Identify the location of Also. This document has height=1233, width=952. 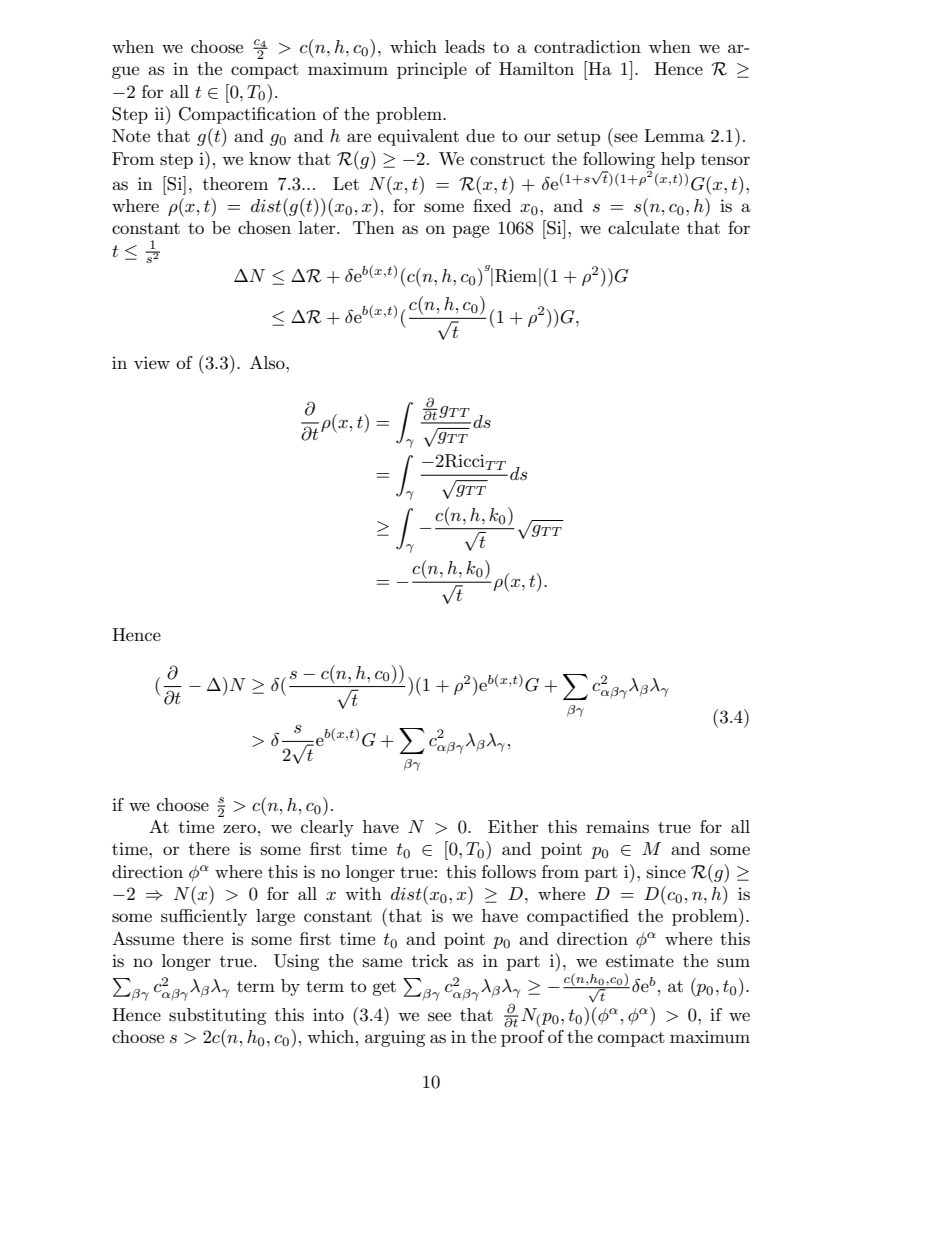
(268, 362).
